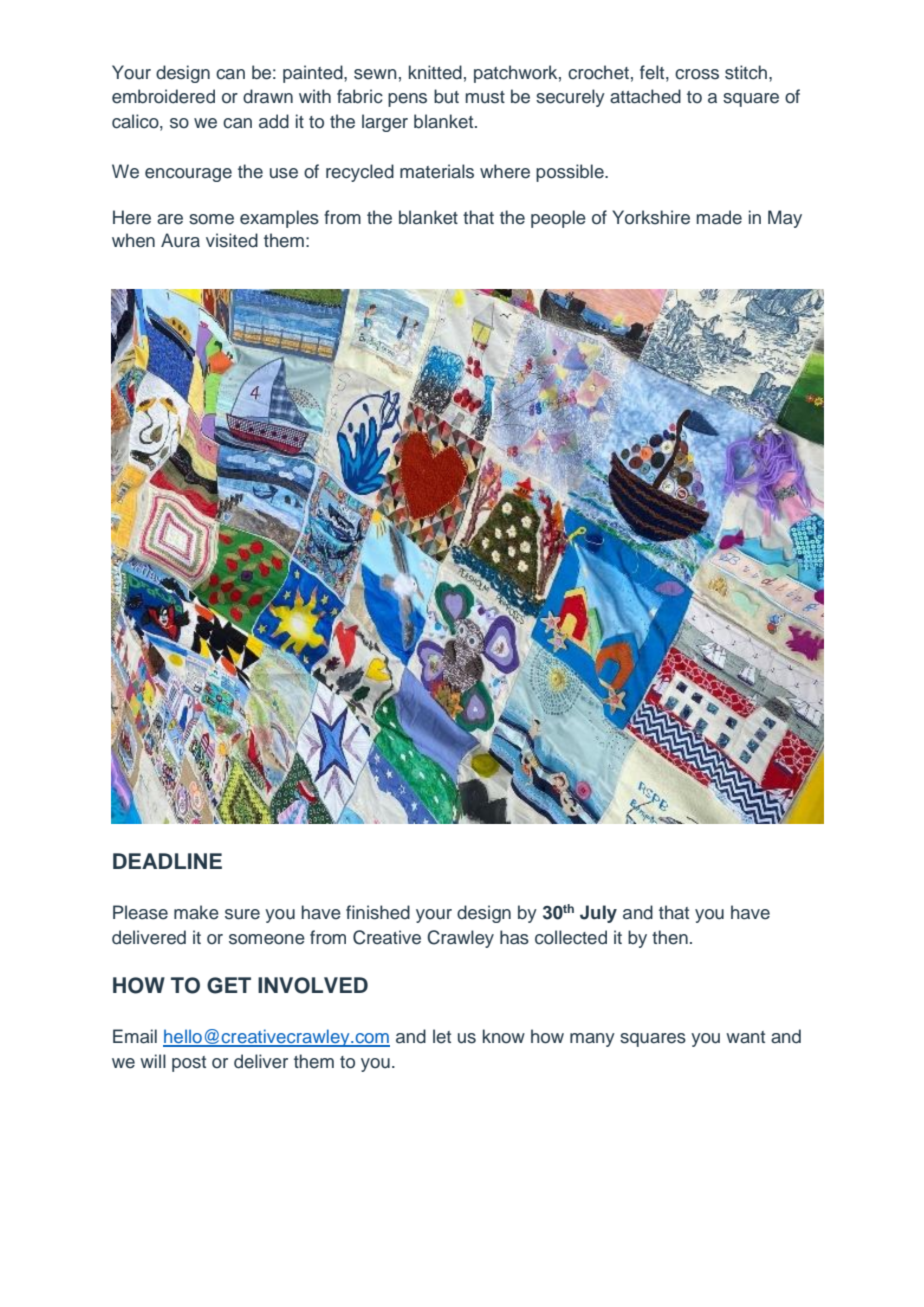 The width and height of the image is (924, 1307). Describe the element at coordinates (232, 240) in the image. I see `visited` at that location.
